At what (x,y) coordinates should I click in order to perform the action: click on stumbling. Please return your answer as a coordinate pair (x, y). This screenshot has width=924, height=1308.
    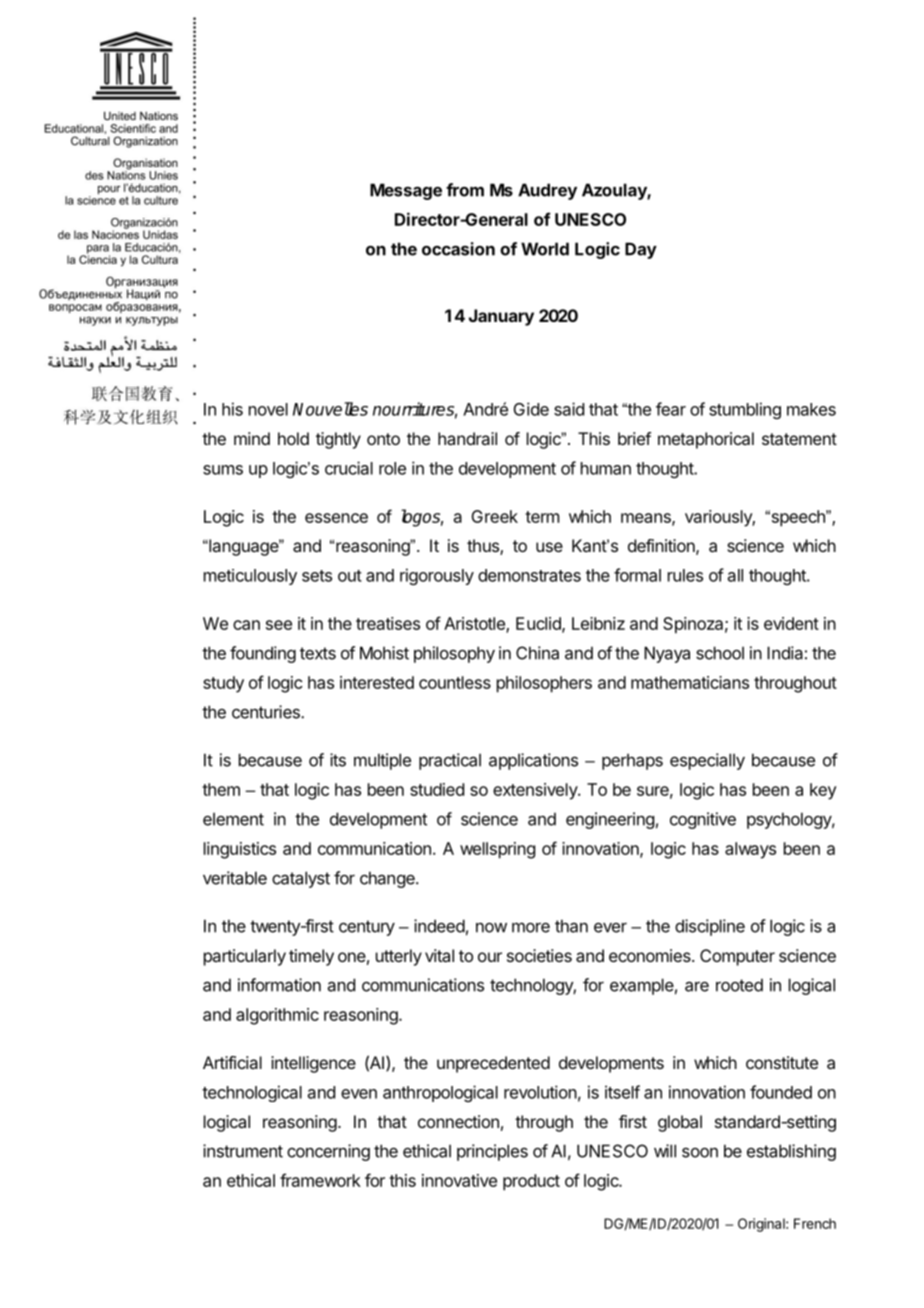
    Looking at the image, I should click on (745, 410).
